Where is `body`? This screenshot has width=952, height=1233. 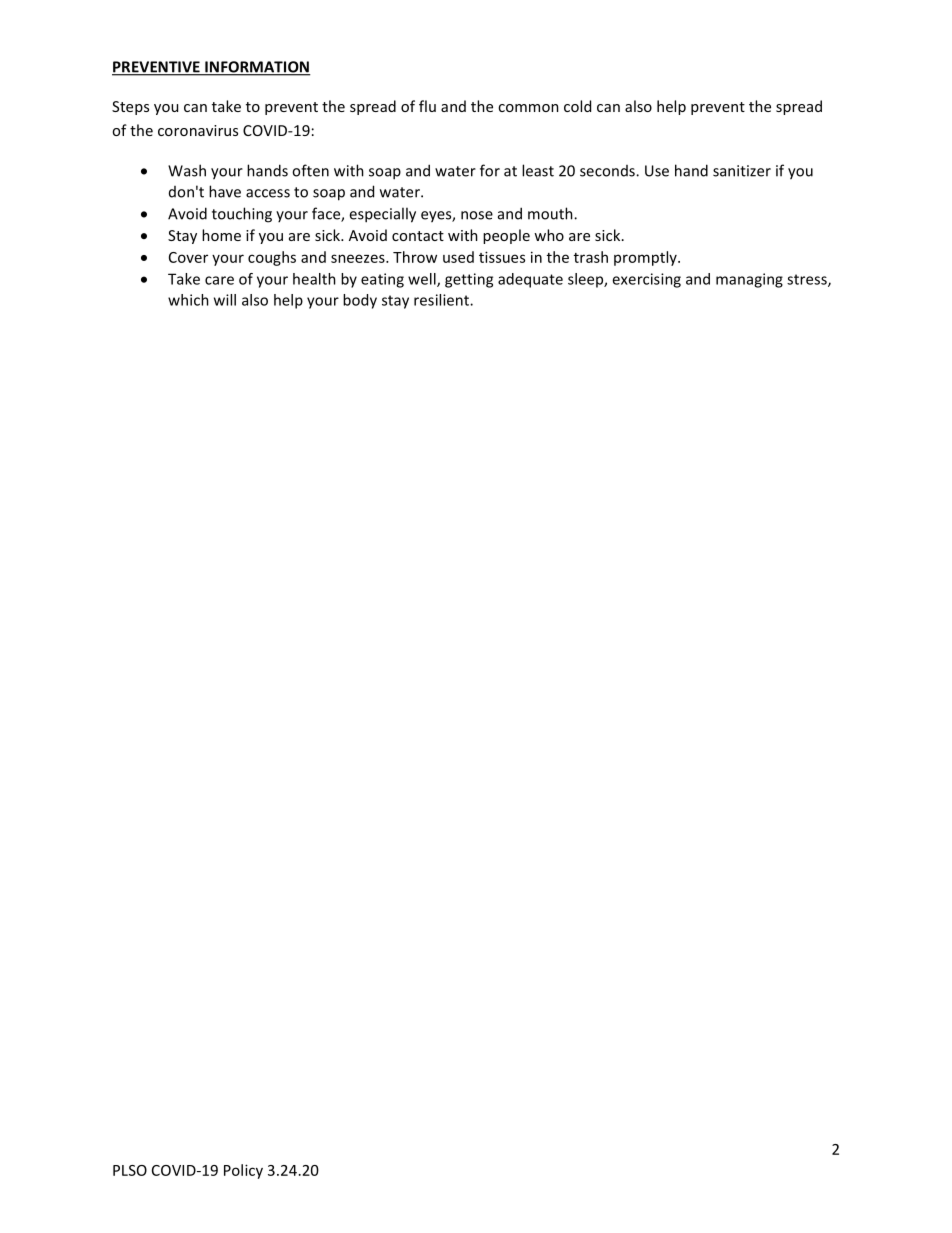
body is located at coordinates (360, 301).
